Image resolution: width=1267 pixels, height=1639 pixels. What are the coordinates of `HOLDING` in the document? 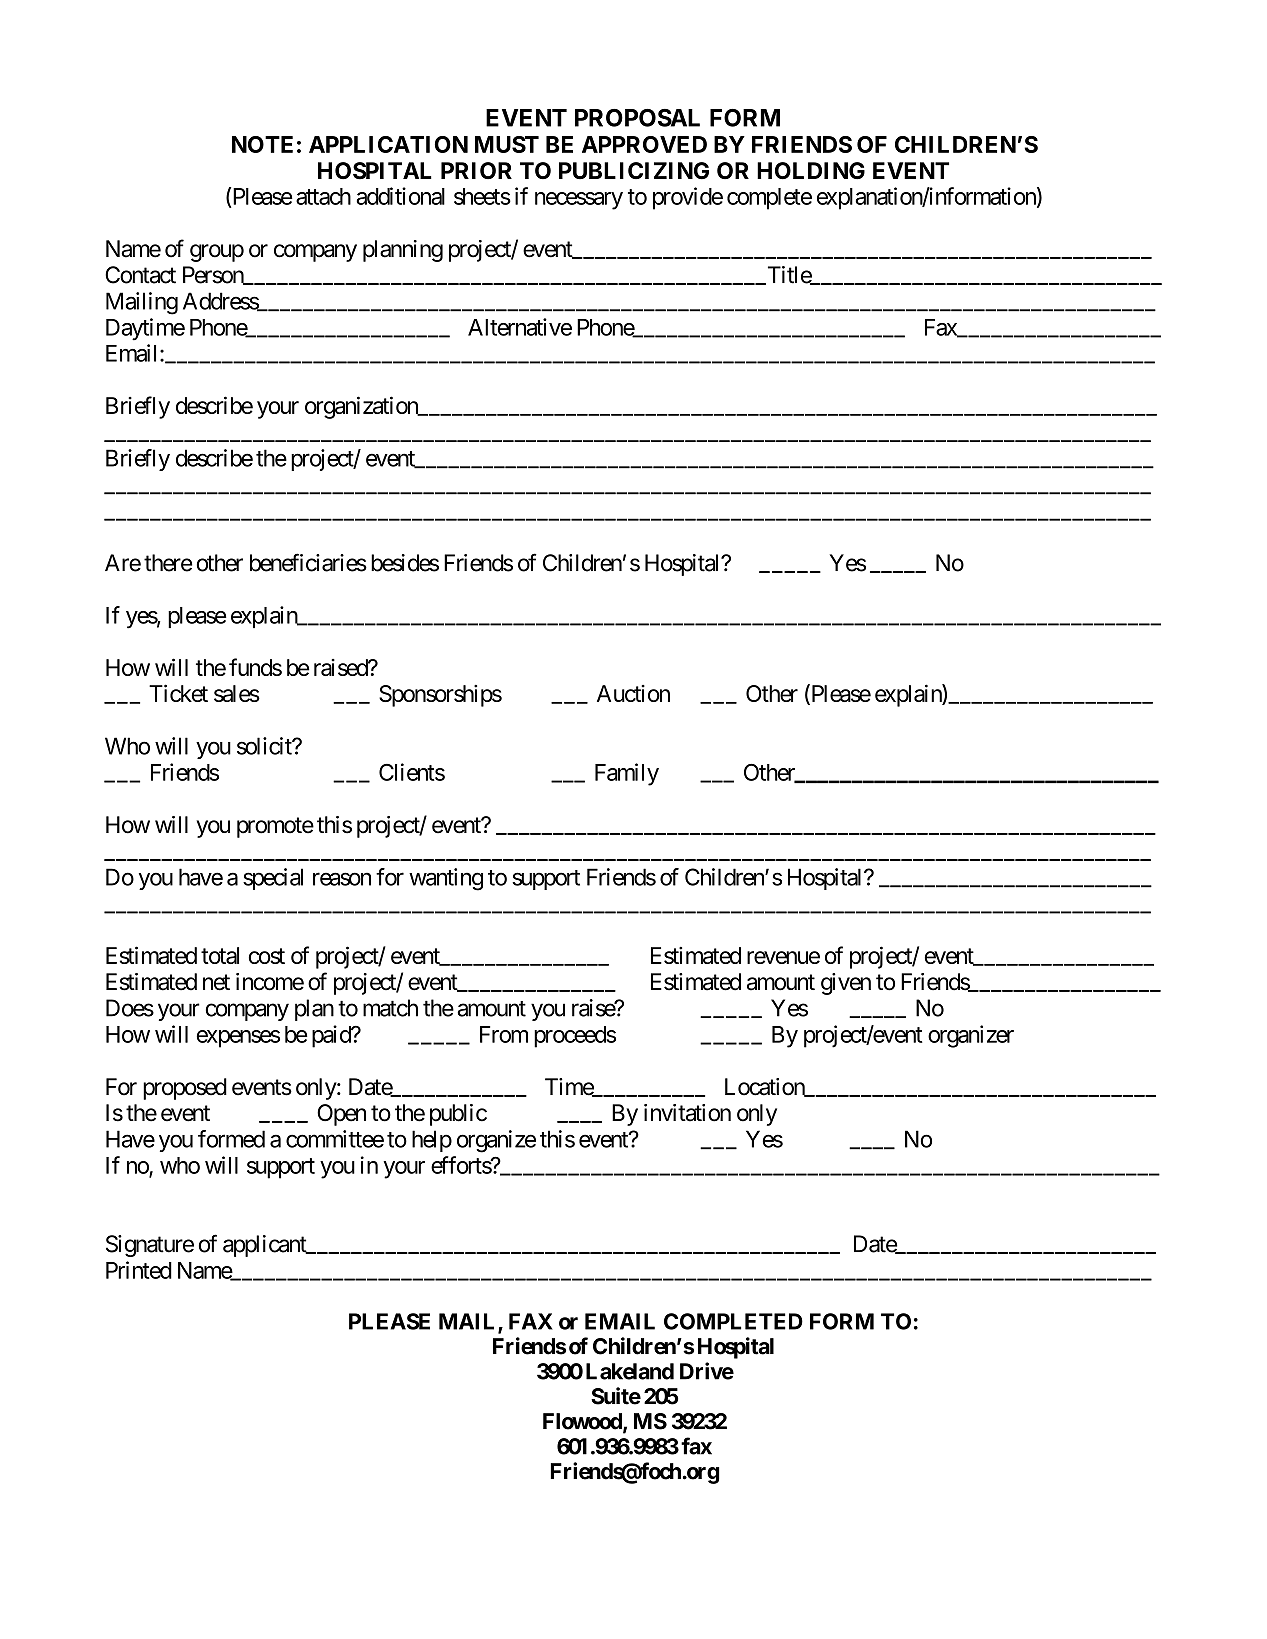 It's located at (811, 171).
